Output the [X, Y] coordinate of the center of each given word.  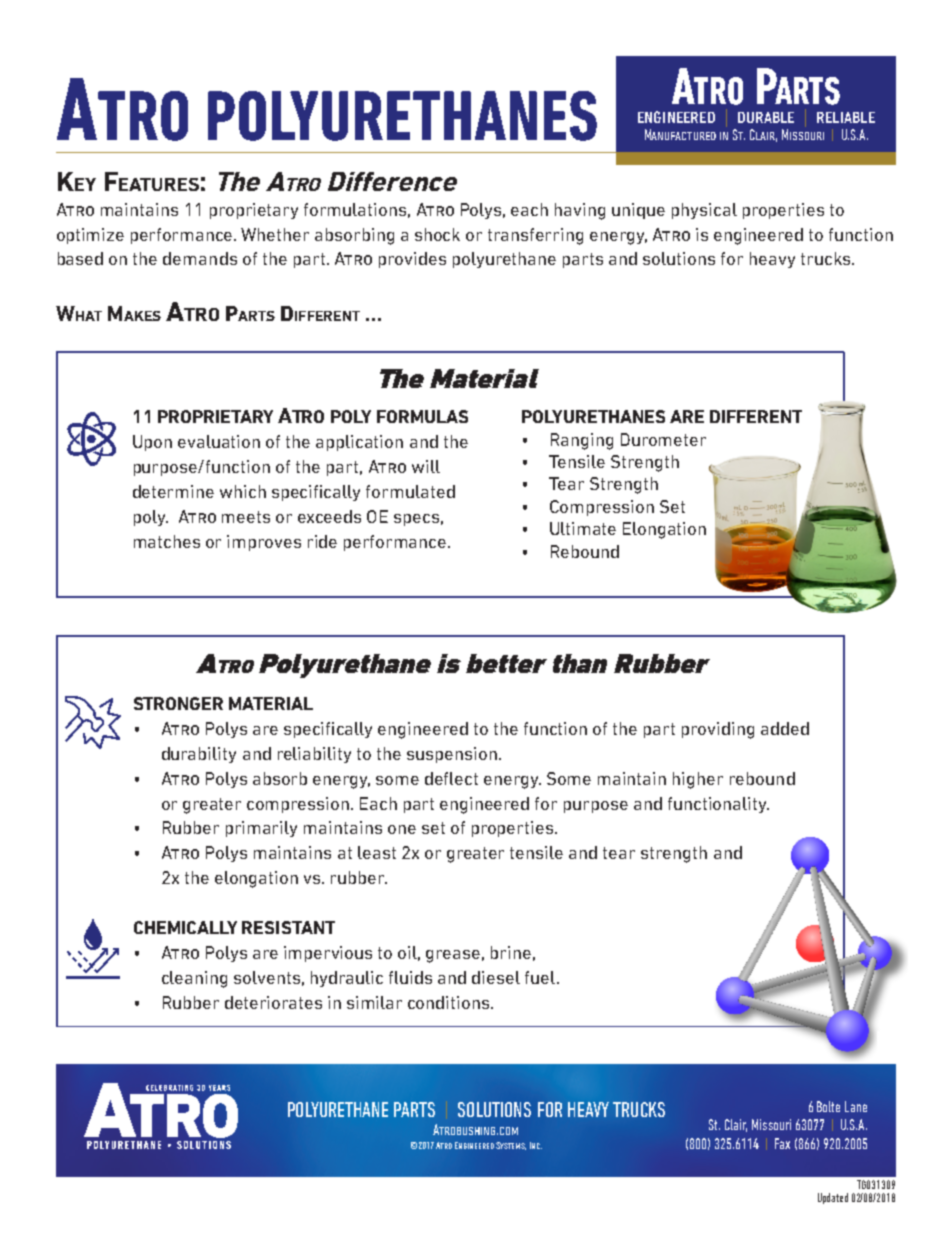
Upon [152, 443]
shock [437, 234]
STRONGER [178, 703]
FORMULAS [422, 416]
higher [698, 780]
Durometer [663, 439]
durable [766, 117]
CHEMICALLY [185, 927]
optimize [90, 236]
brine [511, 952]
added [785, 728]
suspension [452, 755]
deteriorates [273, 1002]
